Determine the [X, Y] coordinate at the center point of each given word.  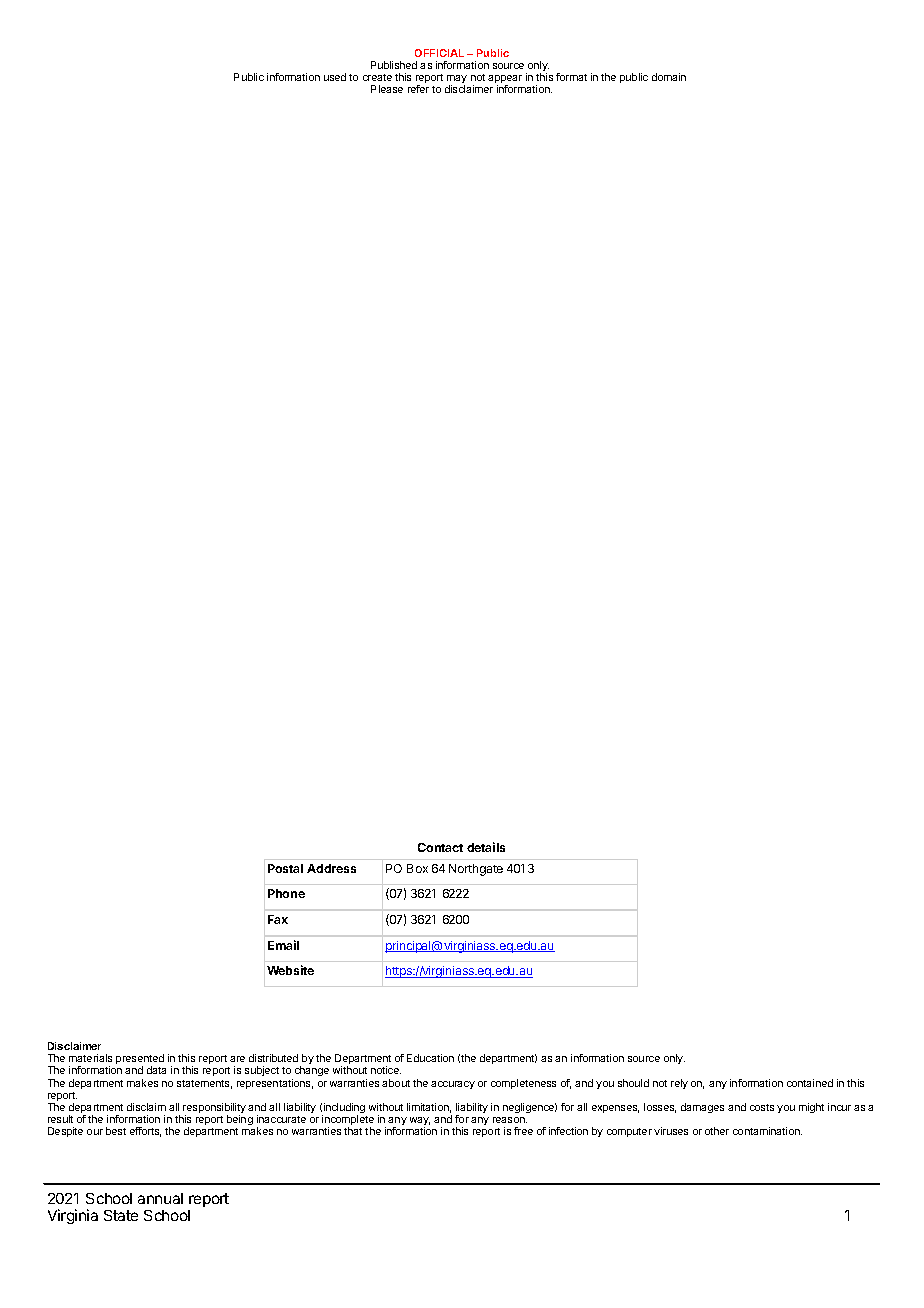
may [457, 80]
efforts [145, 1132]
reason [510, 1120]
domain [669, 77]
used [335, 77]
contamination [767, 1131]
